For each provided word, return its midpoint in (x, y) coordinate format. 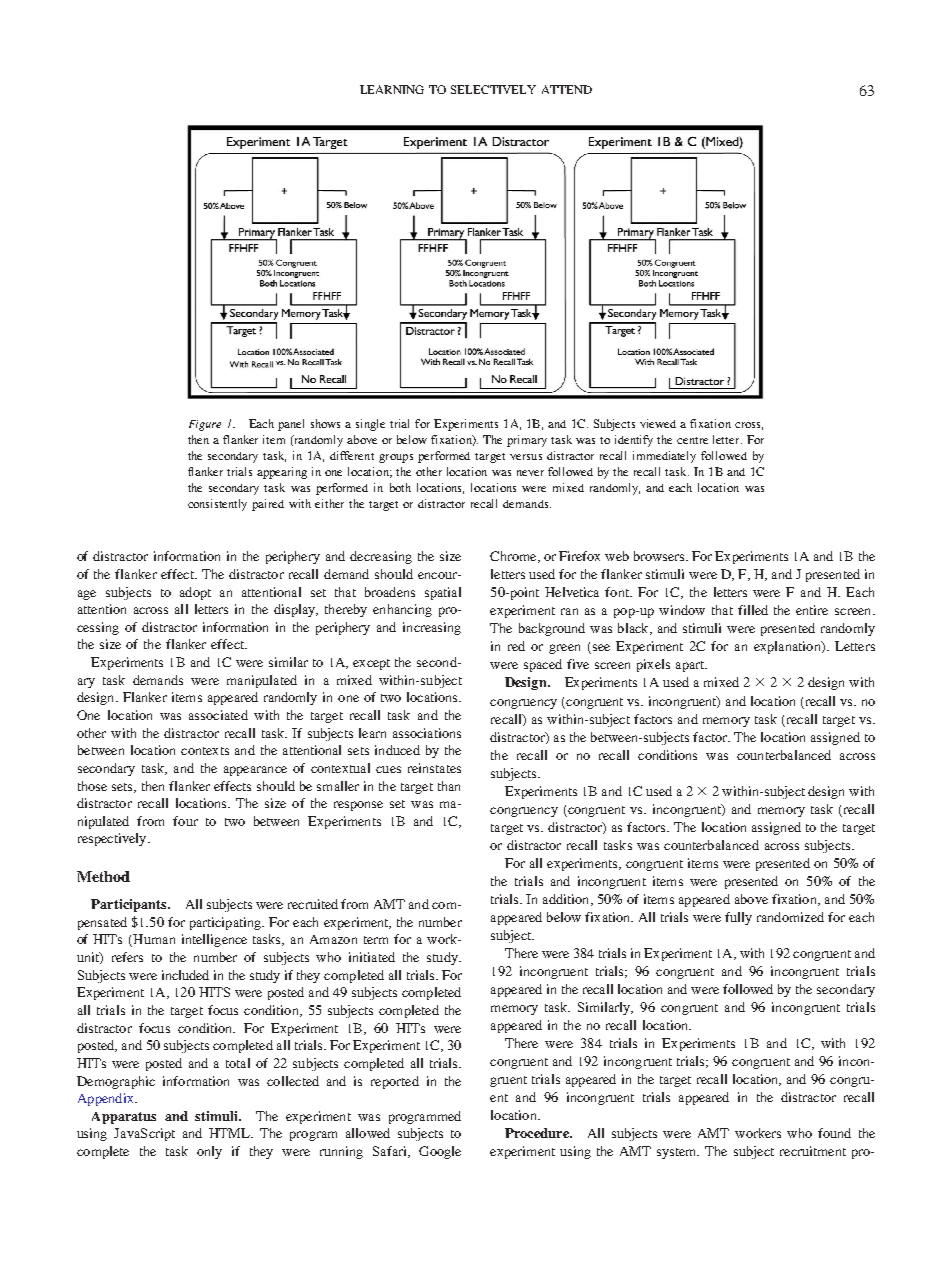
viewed (658, 423)
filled (753, 610)
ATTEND (567, 89)
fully (738, 918)
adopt (195, 593)
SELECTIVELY (493, 89)
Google (440, 1152)
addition (567, 900)
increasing (432, 628)
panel (291, 425)
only (209, 1152)
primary (527, 441)
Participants (130, 905)
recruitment (813, 1151)
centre (692, 440)
